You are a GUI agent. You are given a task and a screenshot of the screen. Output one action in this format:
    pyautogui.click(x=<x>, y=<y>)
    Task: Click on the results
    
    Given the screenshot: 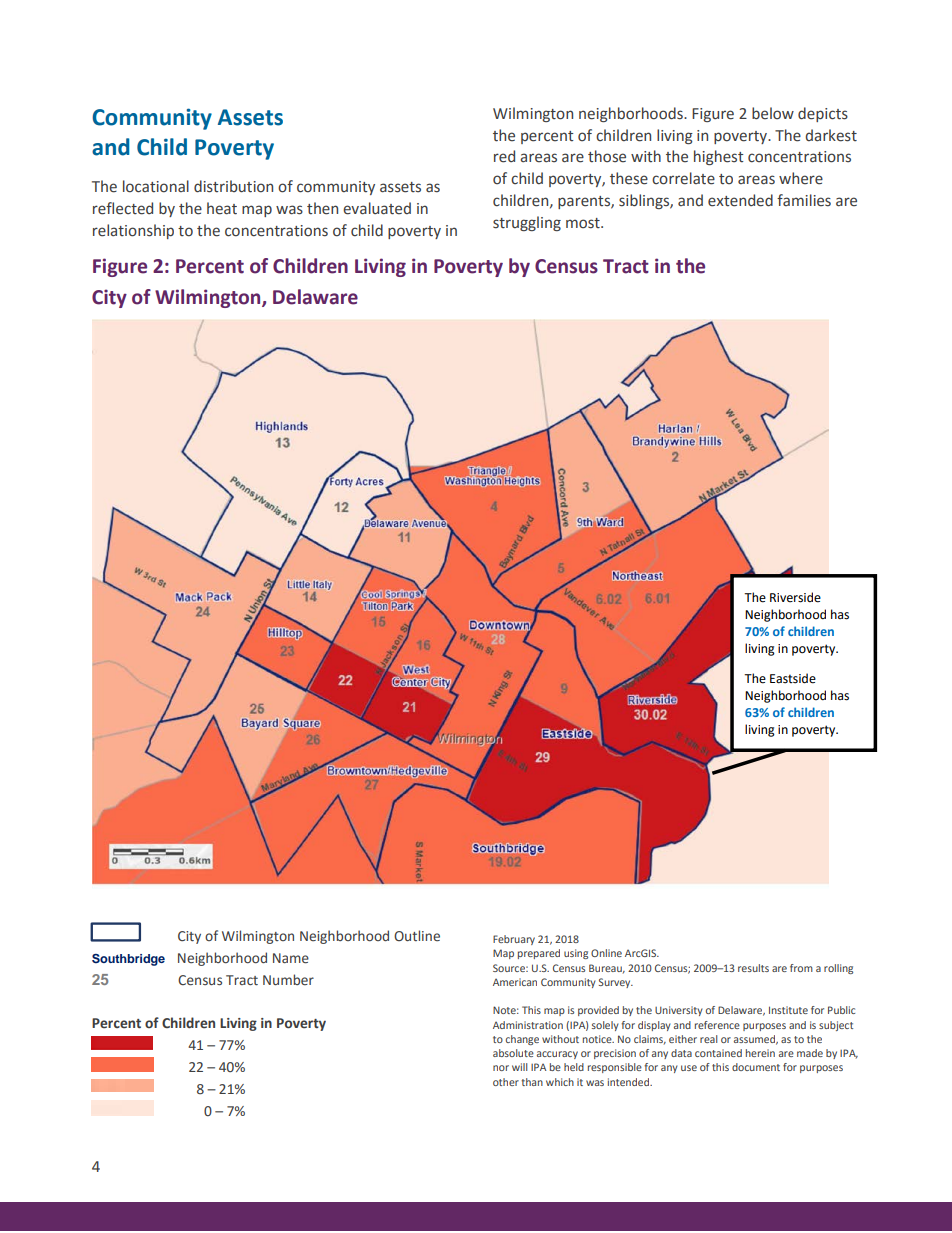 What is the action you would take?
    pyautogui.click(x=753, y=968)
